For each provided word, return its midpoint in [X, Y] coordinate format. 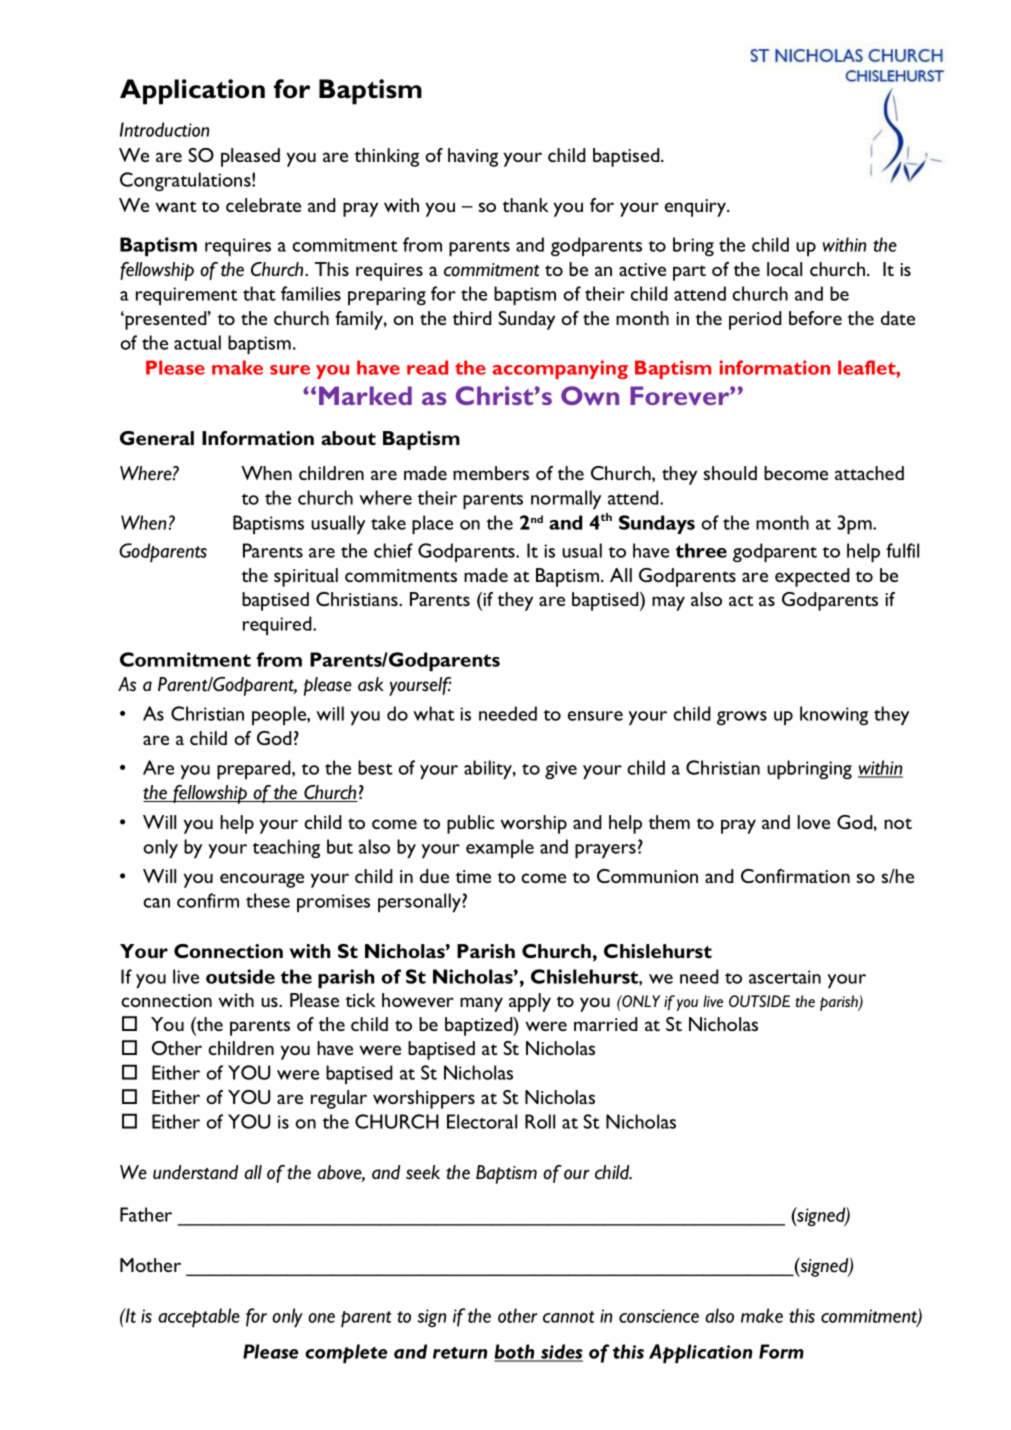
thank [525, 205]
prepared [255, 769]
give [561, 770]
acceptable [199, 1317]
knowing [834, 715]
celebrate [263, 205]
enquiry [697, 208]
